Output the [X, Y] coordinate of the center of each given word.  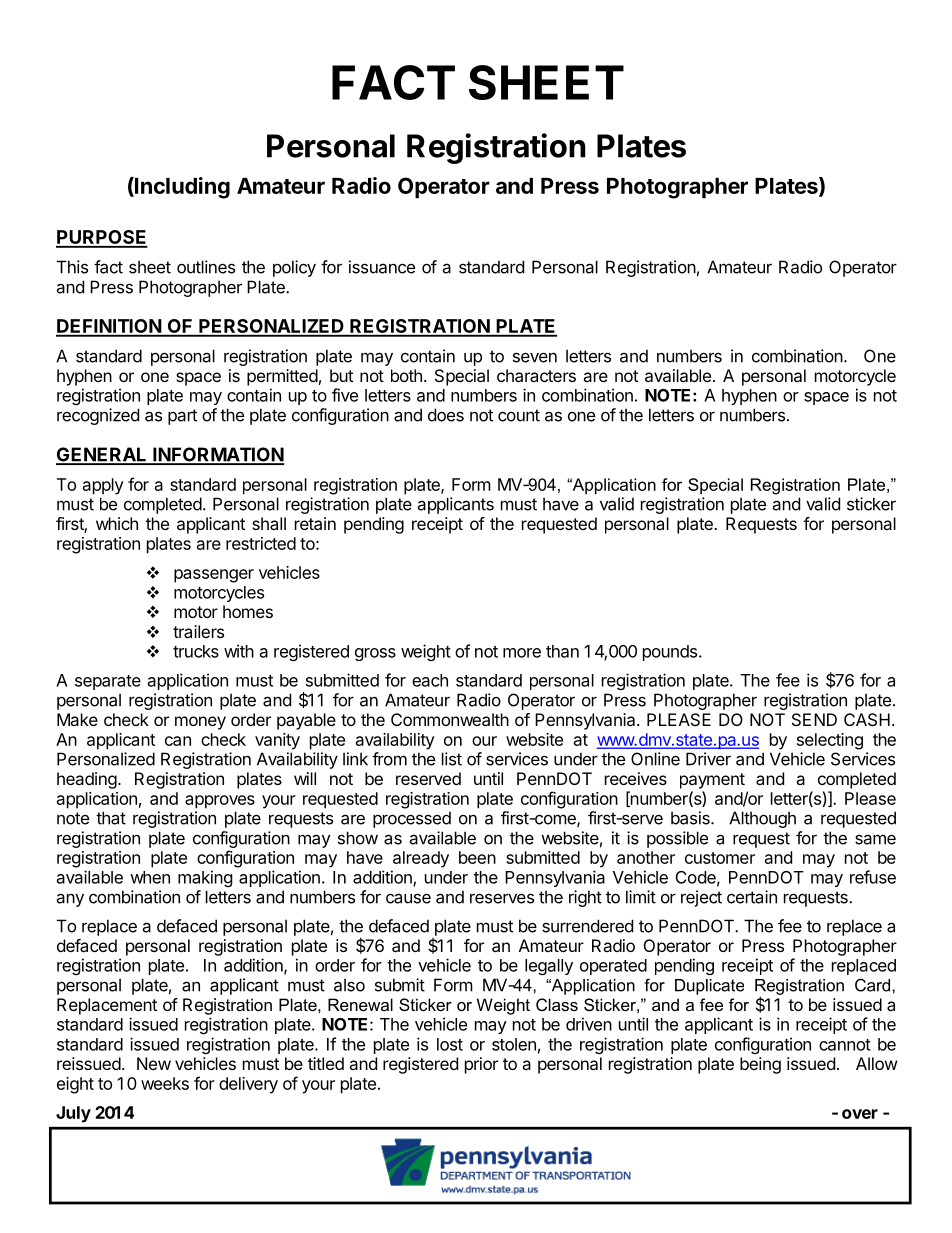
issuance [382, 267]
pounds [671, 653]
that [111, 818]
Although [762, 819]
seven [535, 357]
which [117, 523]
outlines [206, 267]
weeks [165, 1083]
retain [315, 523]
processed [412, 819]
